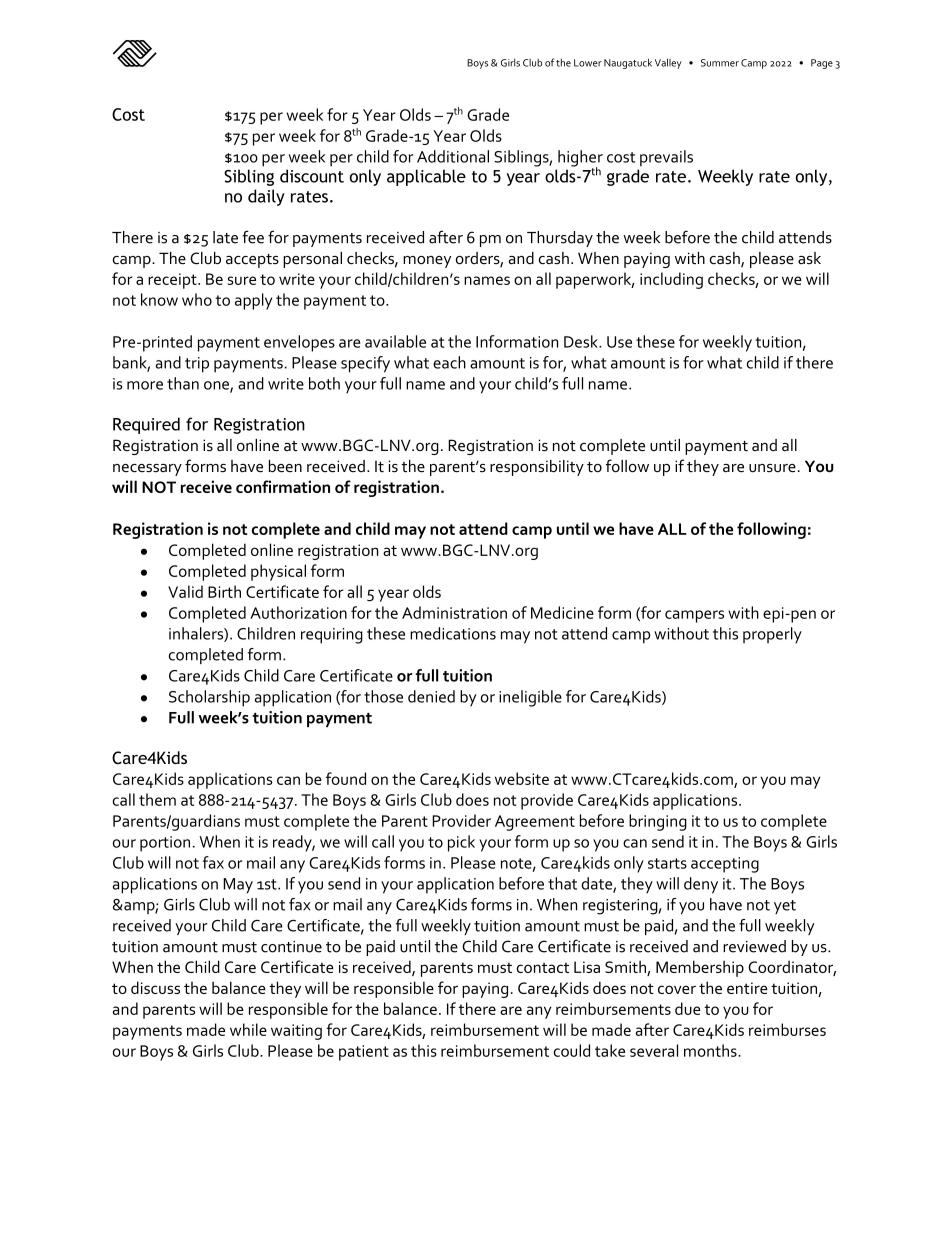  I want to click on discount, so click(312, 176).
